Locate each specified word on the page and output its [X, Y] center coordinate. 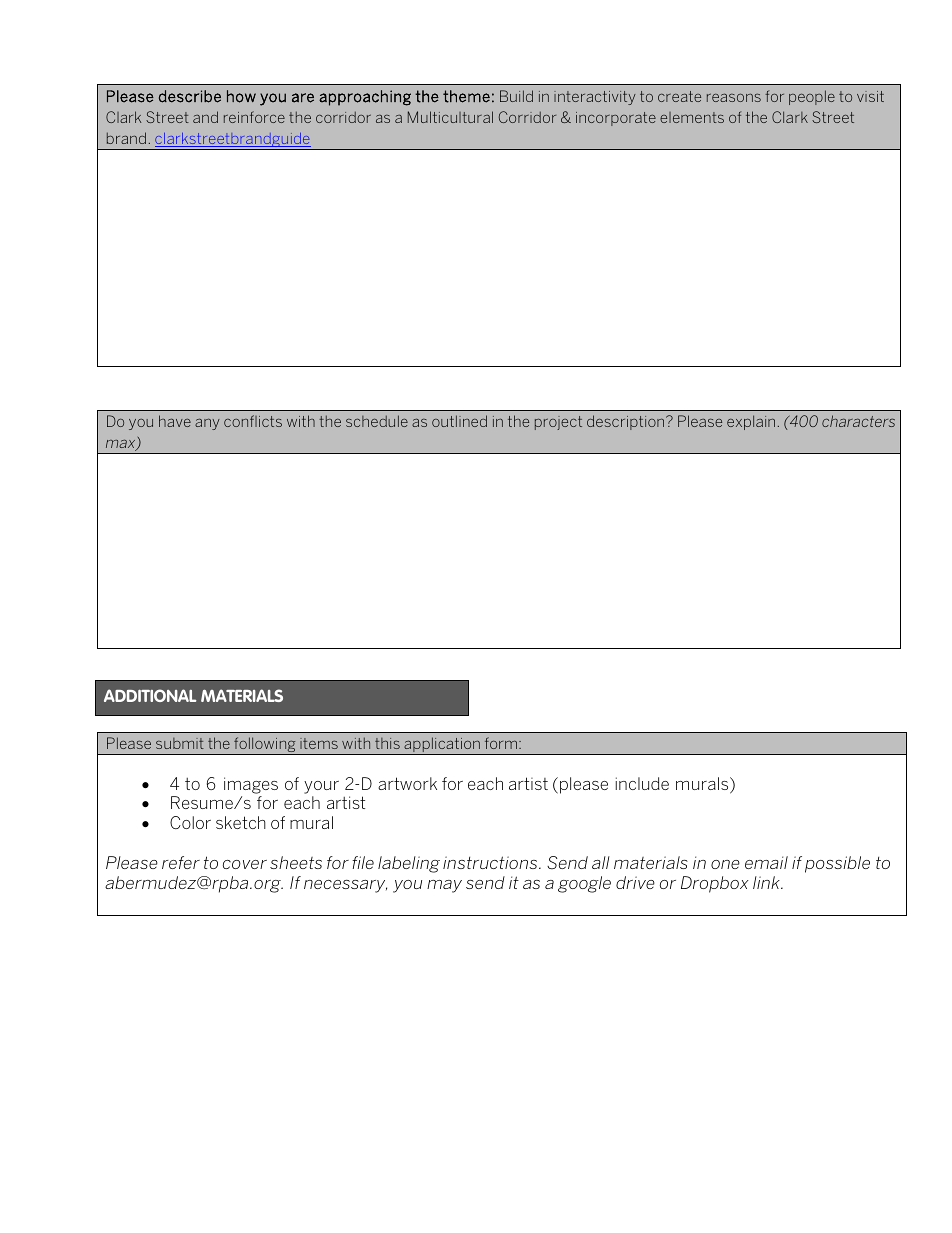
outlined [459, 421]
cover [245, 864]
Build [516, 96]
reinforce [254, 117]
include [642, 783]
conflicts [253, 421]
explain [751, 422]
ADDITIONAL [150, 695]
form [502, 743]
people [812, 97]
